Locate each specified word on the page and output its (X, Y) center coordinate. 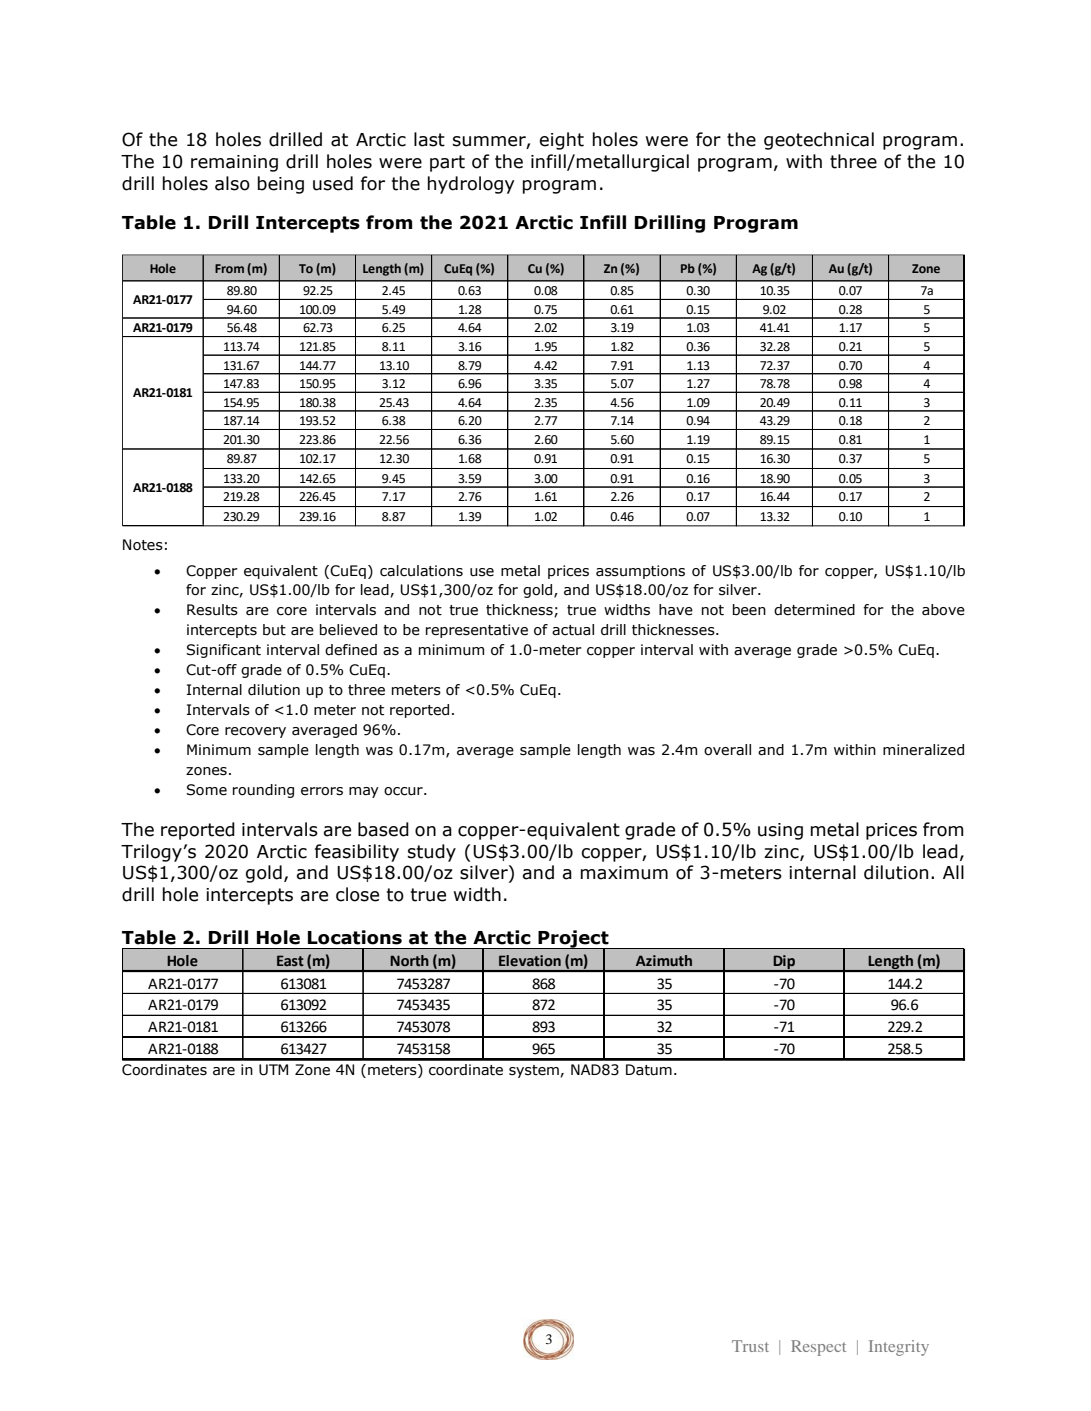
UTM (273, 1070)
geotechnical (819, 141)
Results (212, 610)
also (232, 183)
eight (562, 141)
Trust (750, 1346)
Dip (784, 963)
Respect (818, 1348)
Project (573, 940)
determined (814, 610)
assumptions (640, 572)
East (290, 961)
